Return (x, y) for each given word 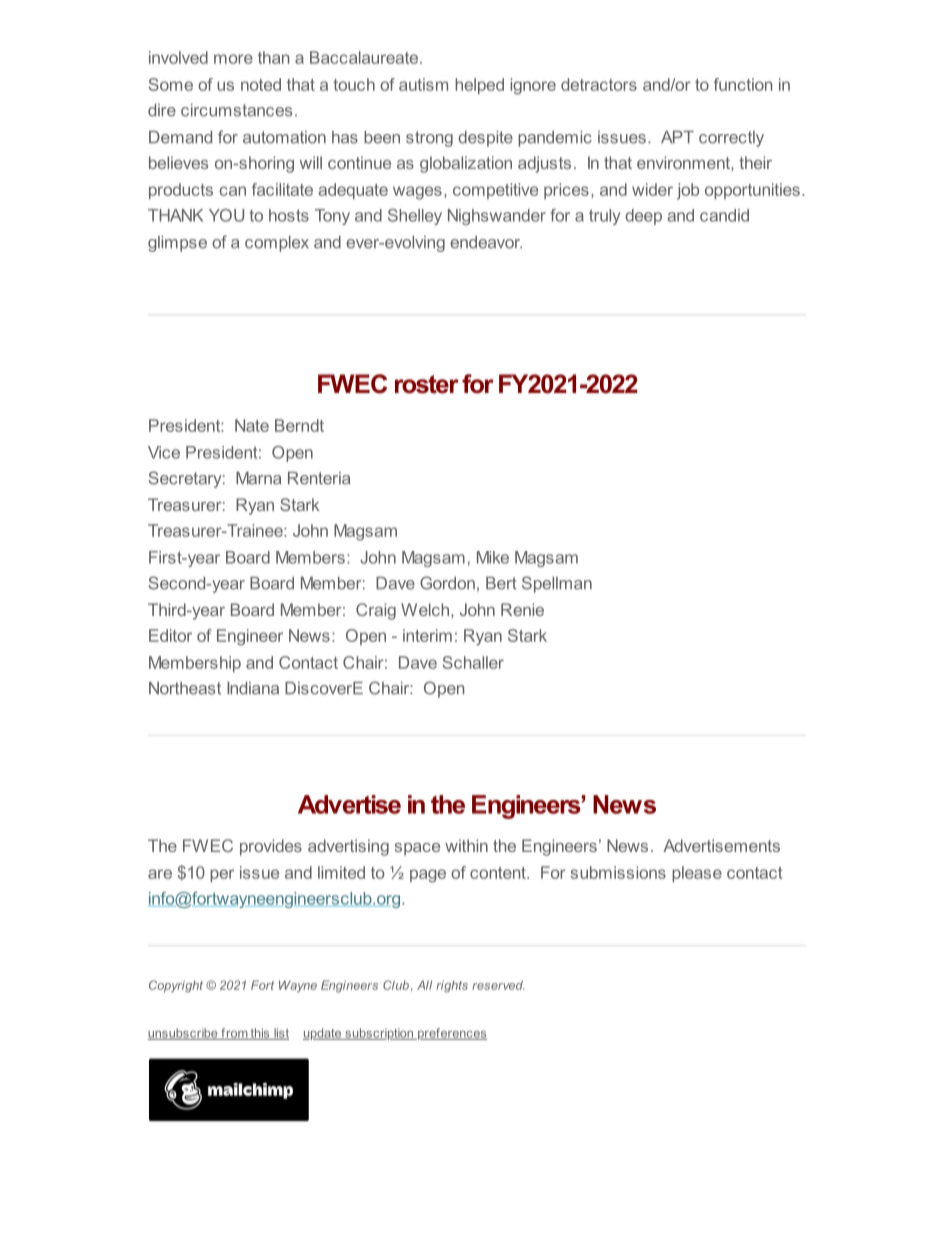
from (234, 1034)
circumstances (236, 110)
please (697, 874)
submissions (618, 872)
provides (271, 847)
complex (277, 244)
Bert (501, 583)
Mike (493, 557)
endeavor (486, 242)
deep (643, 217)
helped (479, 86)
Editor (170, 635)
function (743, 84)
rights (452, 986)
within (466, 845)
